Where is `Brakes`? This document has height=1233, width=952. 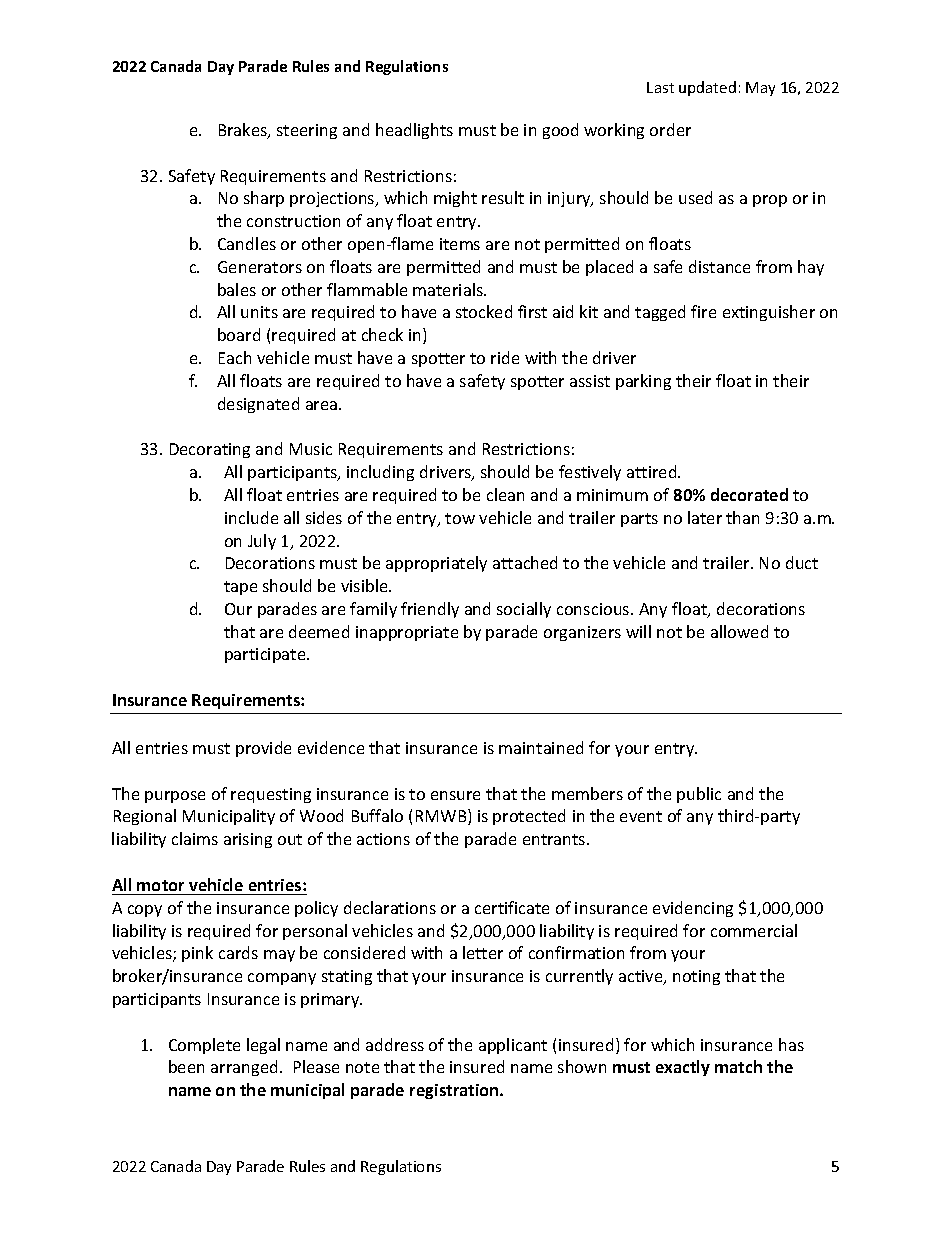 Brakes is located at coordinates (244, 131).
